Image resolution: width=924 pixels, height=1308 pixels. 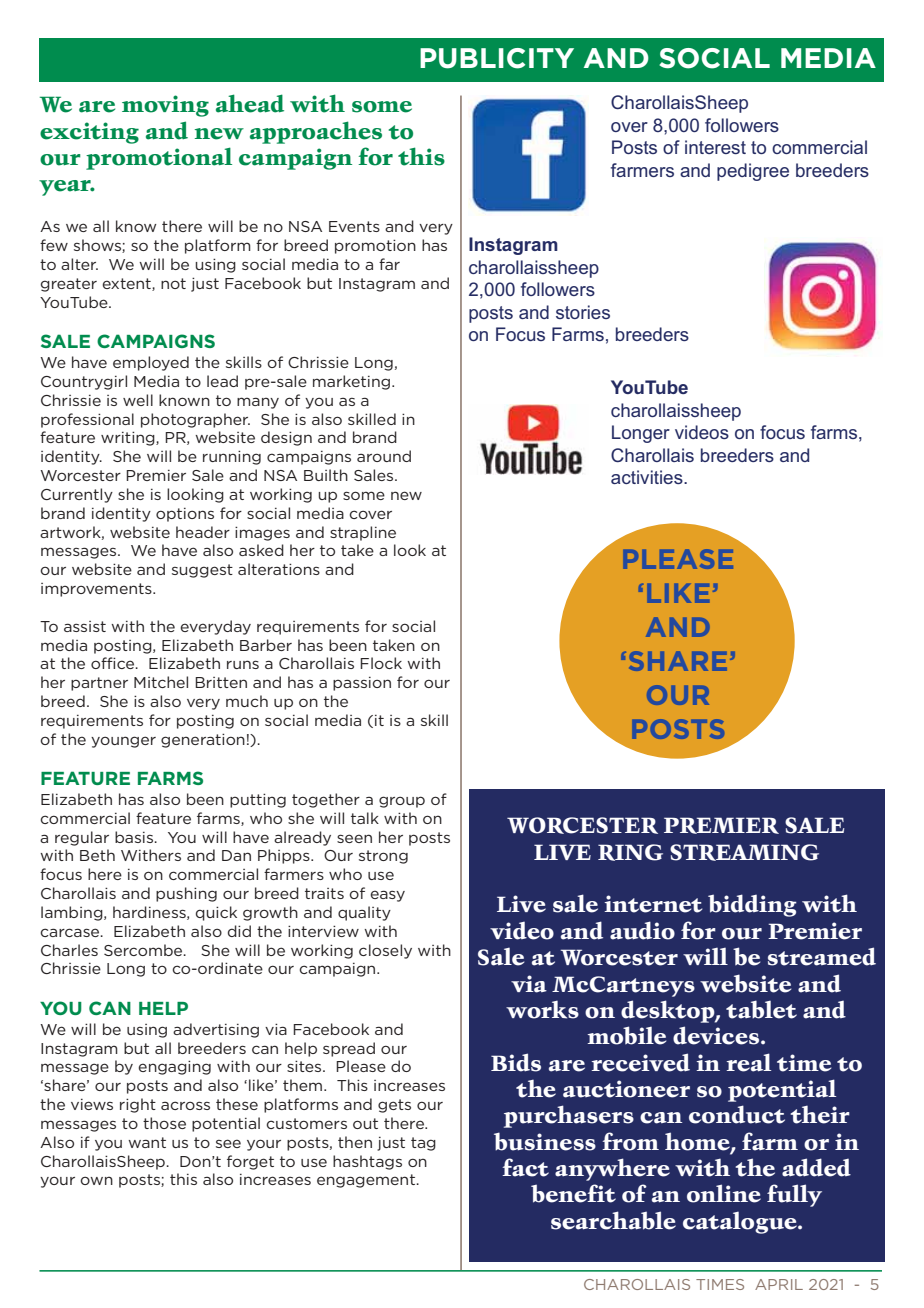 I want to click on STREAMING, so click(x=744, y=852).
